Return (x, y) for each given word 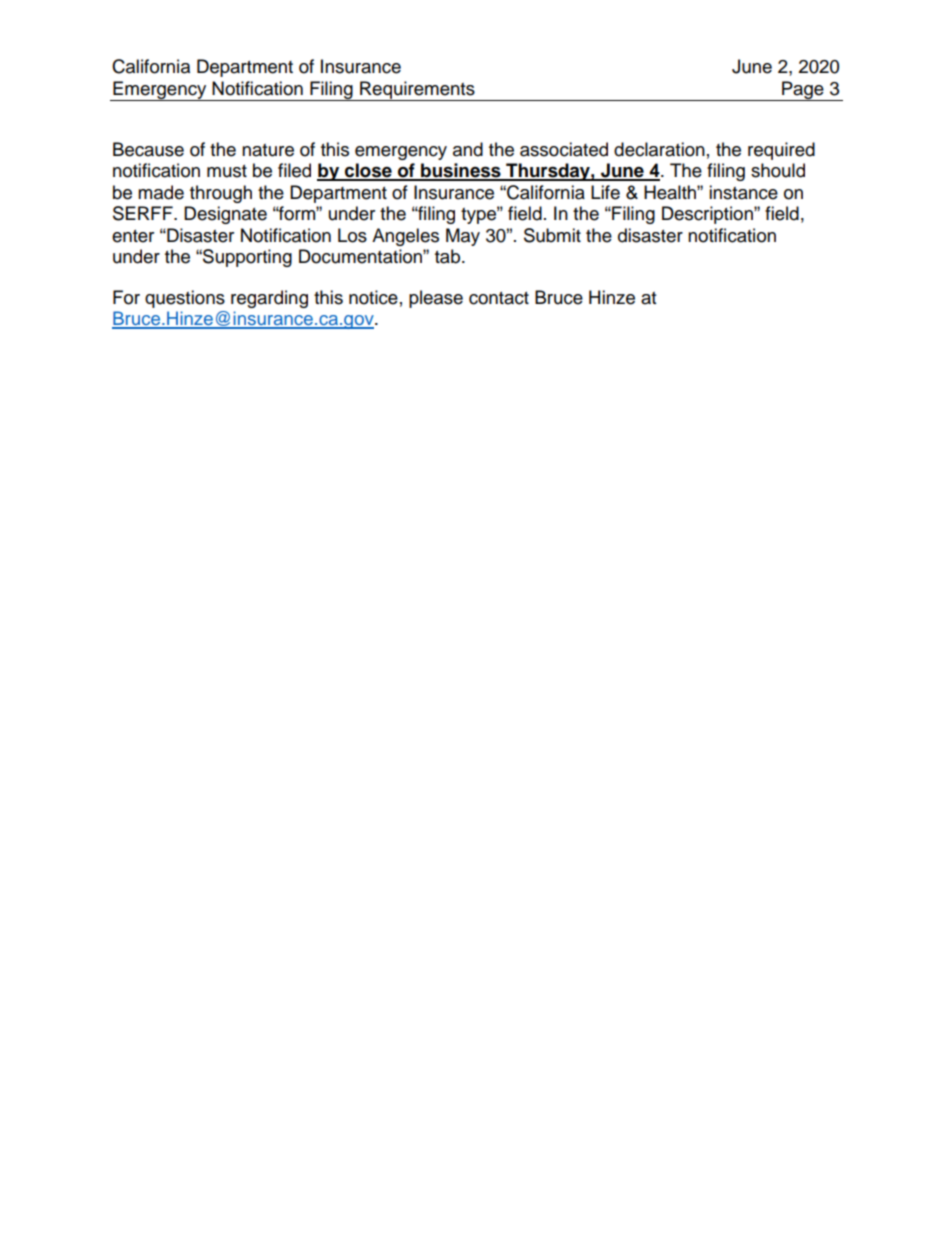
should (778, 170)
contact (499, 298)
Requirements (417, 91)
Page (803, 91)
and (468, 149)
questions (185, 299)
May (463, 237)
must (227, 171)
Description (708, 215)
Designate (225, 215)
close (368, 171)
